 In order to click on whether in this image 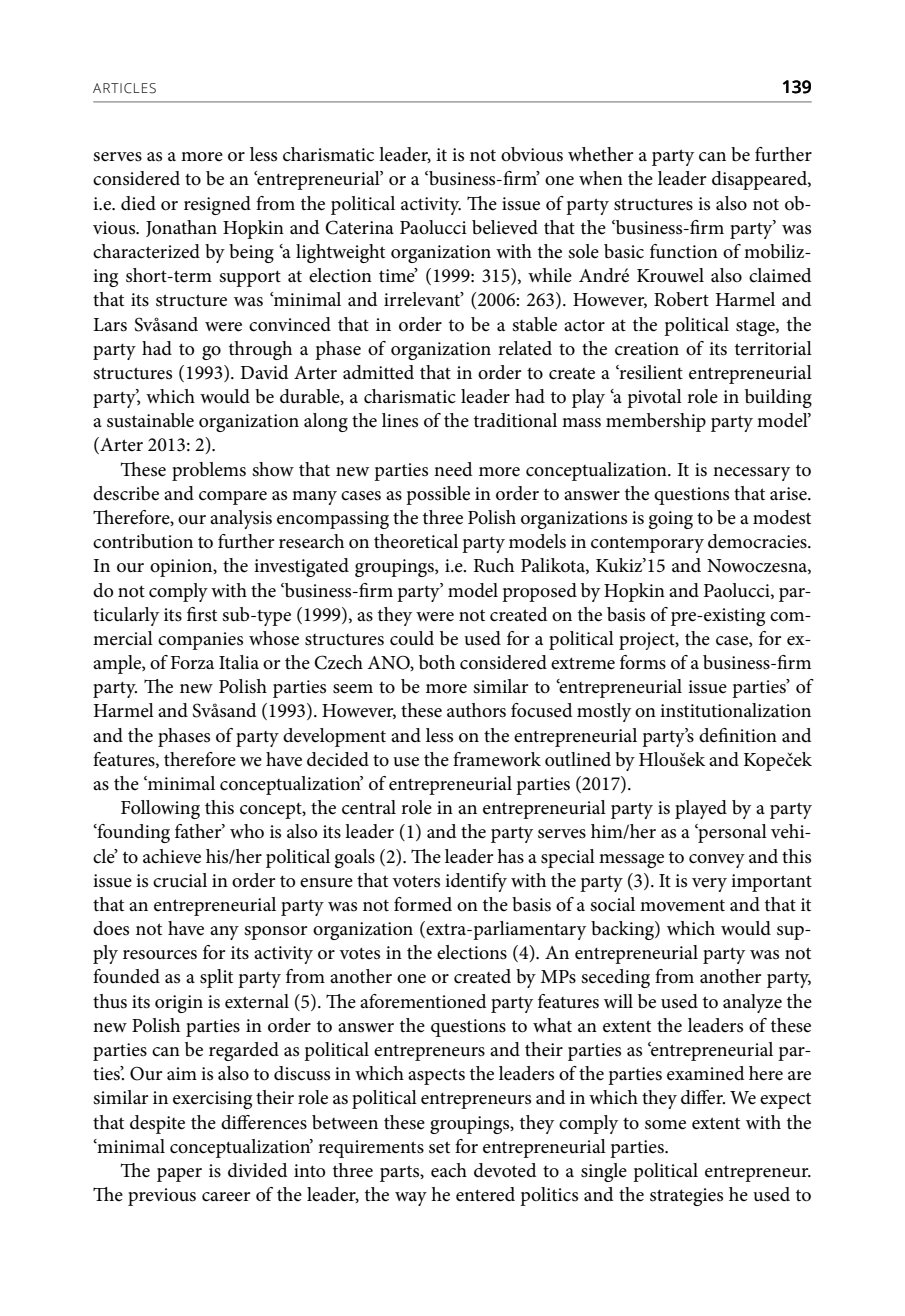, I will do `click(600, 154)`.
